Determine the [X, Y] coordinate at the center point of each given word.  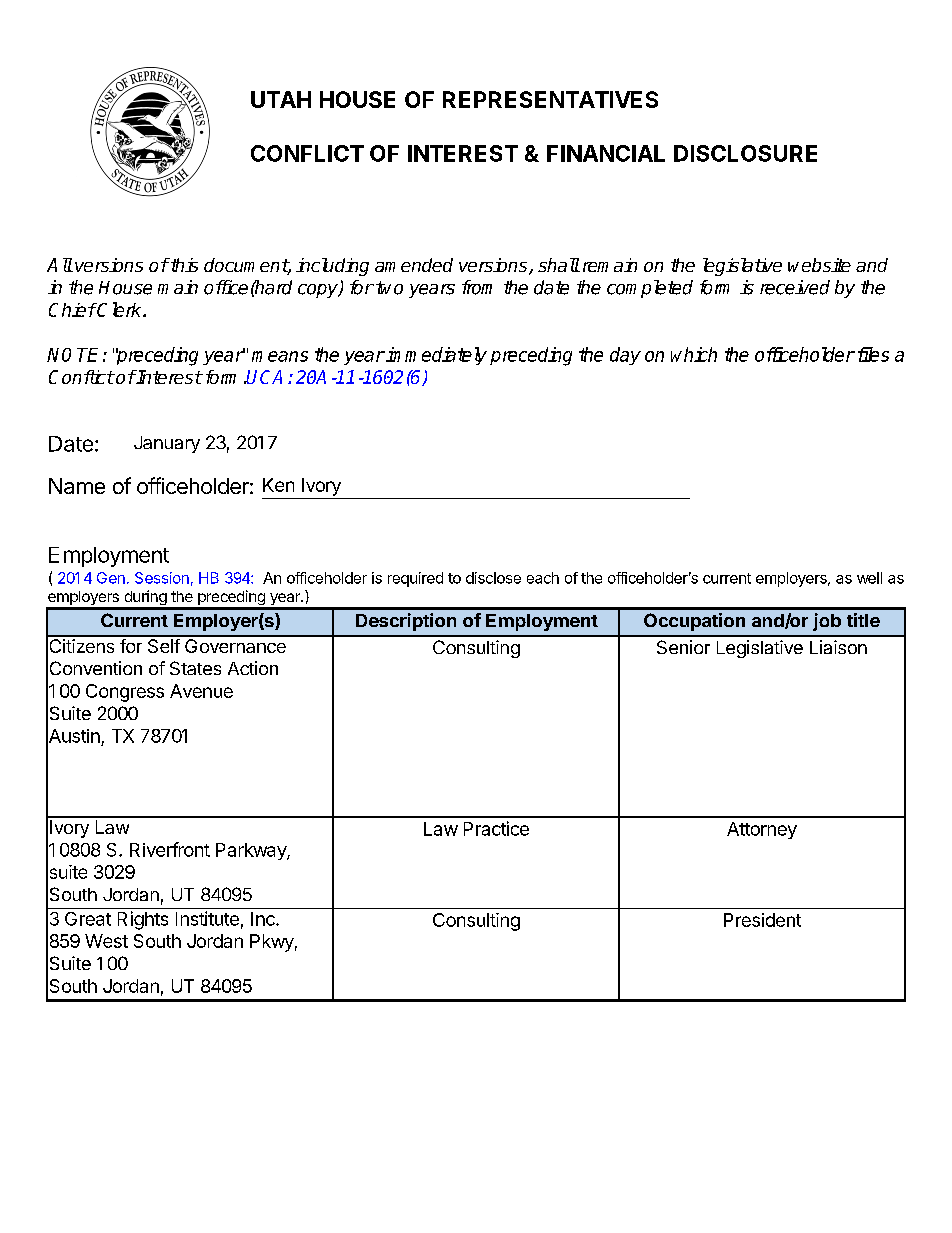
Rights [143, 920]
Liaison [838, 647]
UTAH [281, 99]
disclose [493, 578]
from [477, 287]
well [869, 578]
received [795, 287]
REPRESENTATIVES [550, 99]
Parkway [252, 851]
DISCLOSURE [745, 153]
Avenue [201, 691]
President [762, 920]
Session [162, 578]
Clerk [120, 309]
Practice [496, 828]
